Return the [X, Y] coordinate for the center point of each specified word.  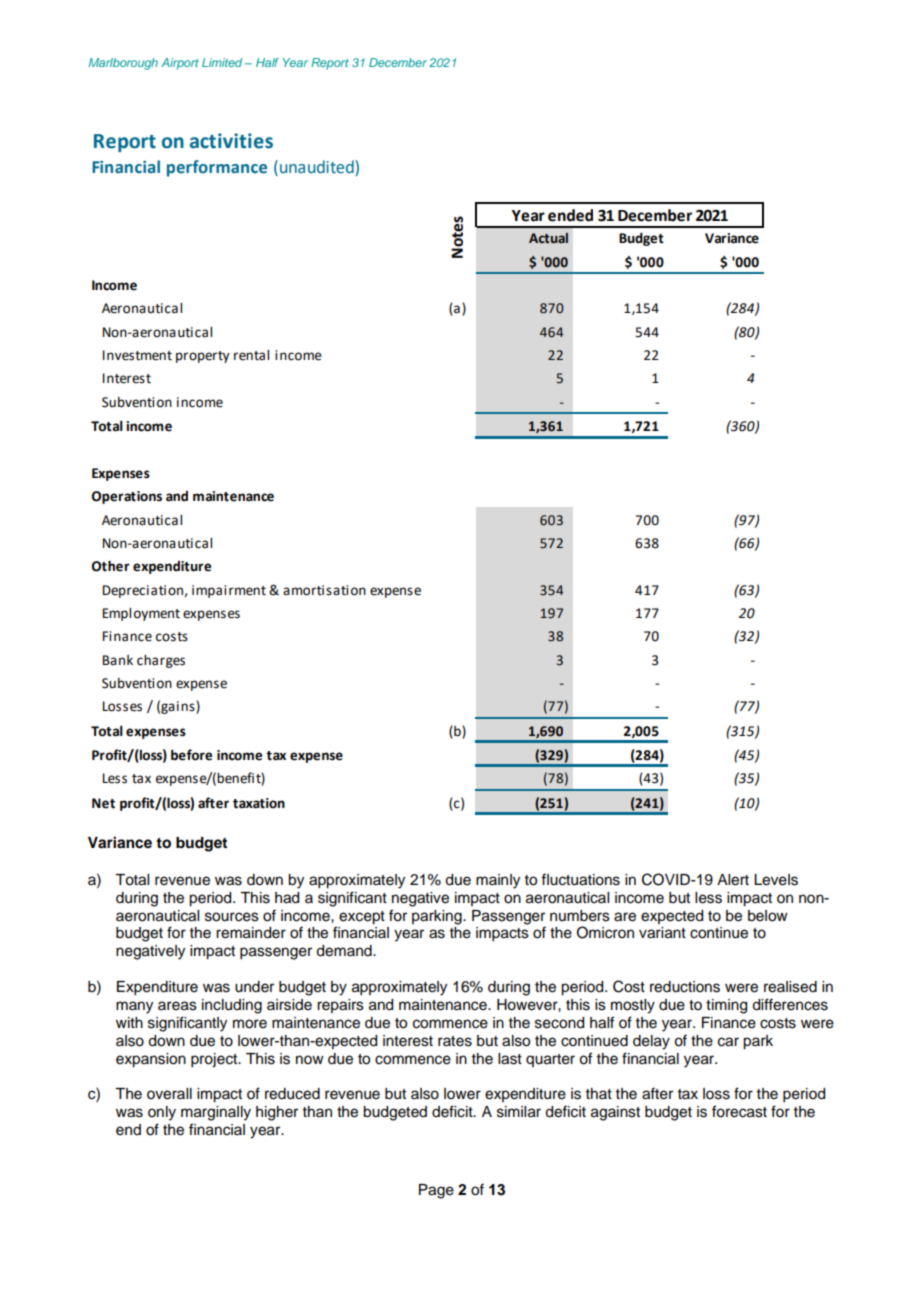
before [191, 755]
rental [251, 355]
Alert [733, 880]
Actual [548, 238]
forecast [739, 1111]
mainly [498, 881]
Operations [127, 497]
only [162, 1113]
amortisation [324, 590]
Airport [180, 64]
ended [570, 215]
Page [436, 1191]
